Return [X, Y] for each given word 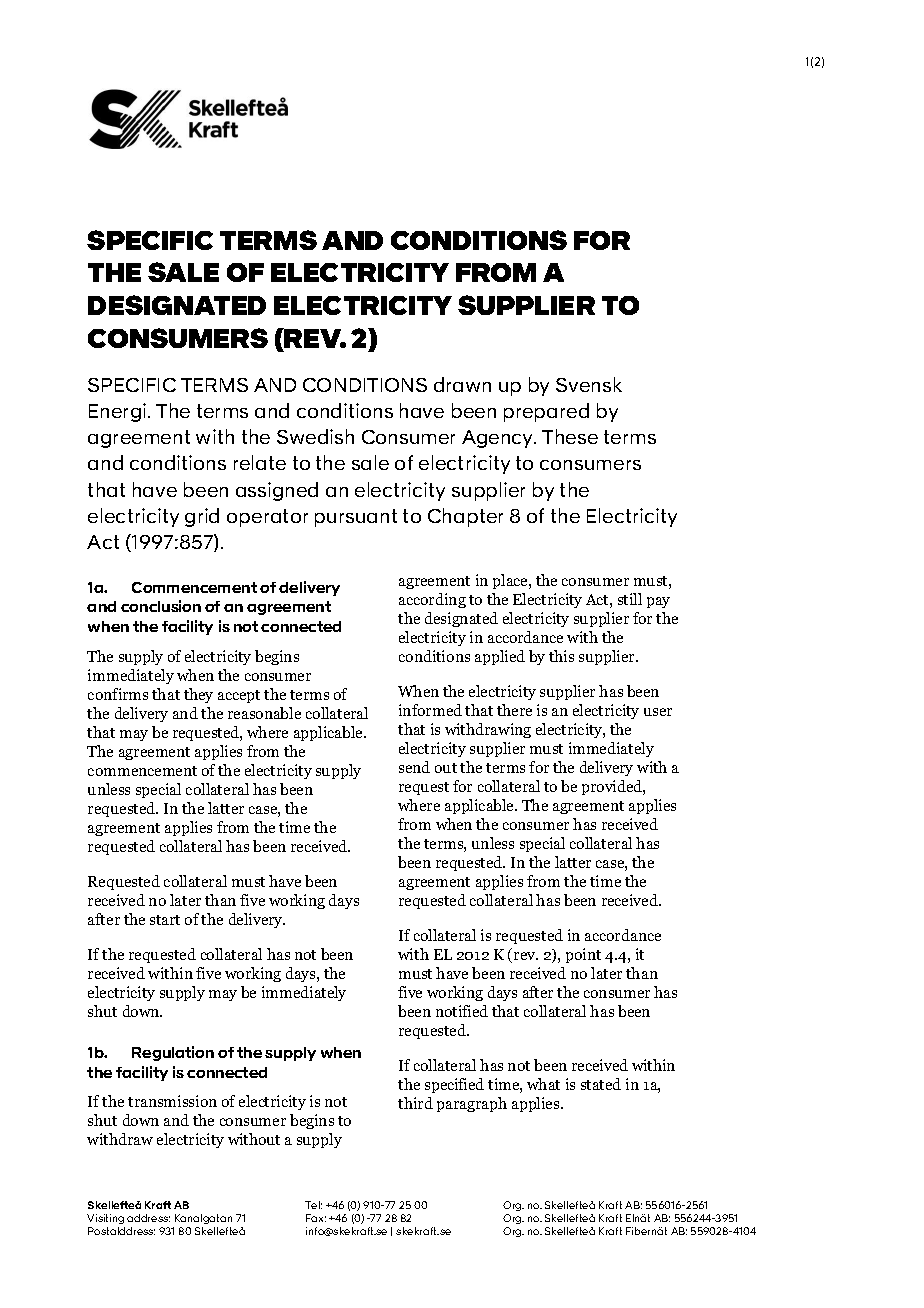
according [432, 600]
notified [462, 1011]
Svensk [589, 384]
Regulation [173, 1053]
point [583, 955]
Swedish [315, 436]
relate [260, 462]
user [658, 712]
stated [601, 1084]
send [414, 767]
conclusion [161, 606]
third [415, 1103]
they [198, 695]
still [630, 599]
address [148, 1218]
